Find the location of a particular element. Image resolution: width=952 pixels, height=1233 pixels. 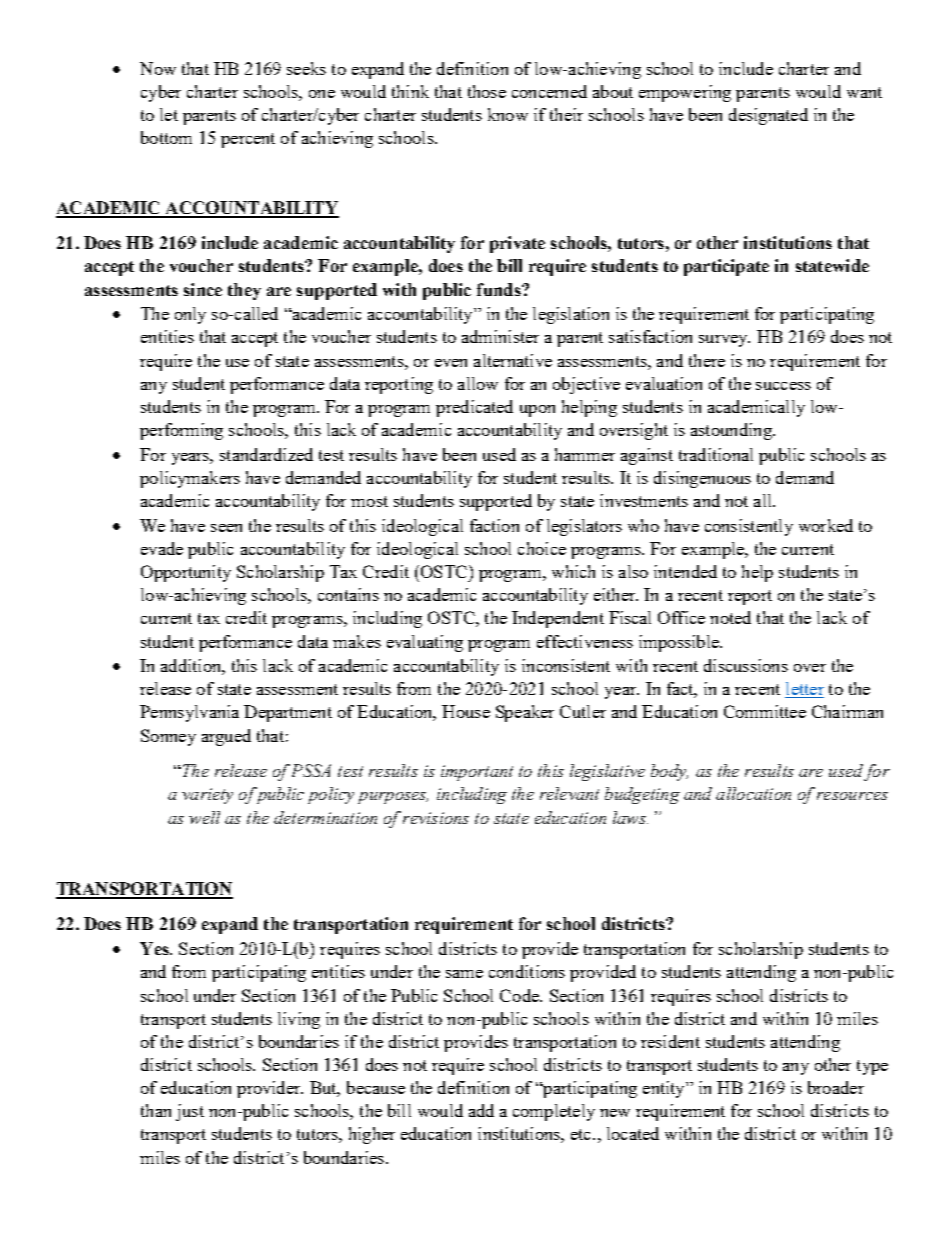

Independent is located at coordinates (558, 619).
